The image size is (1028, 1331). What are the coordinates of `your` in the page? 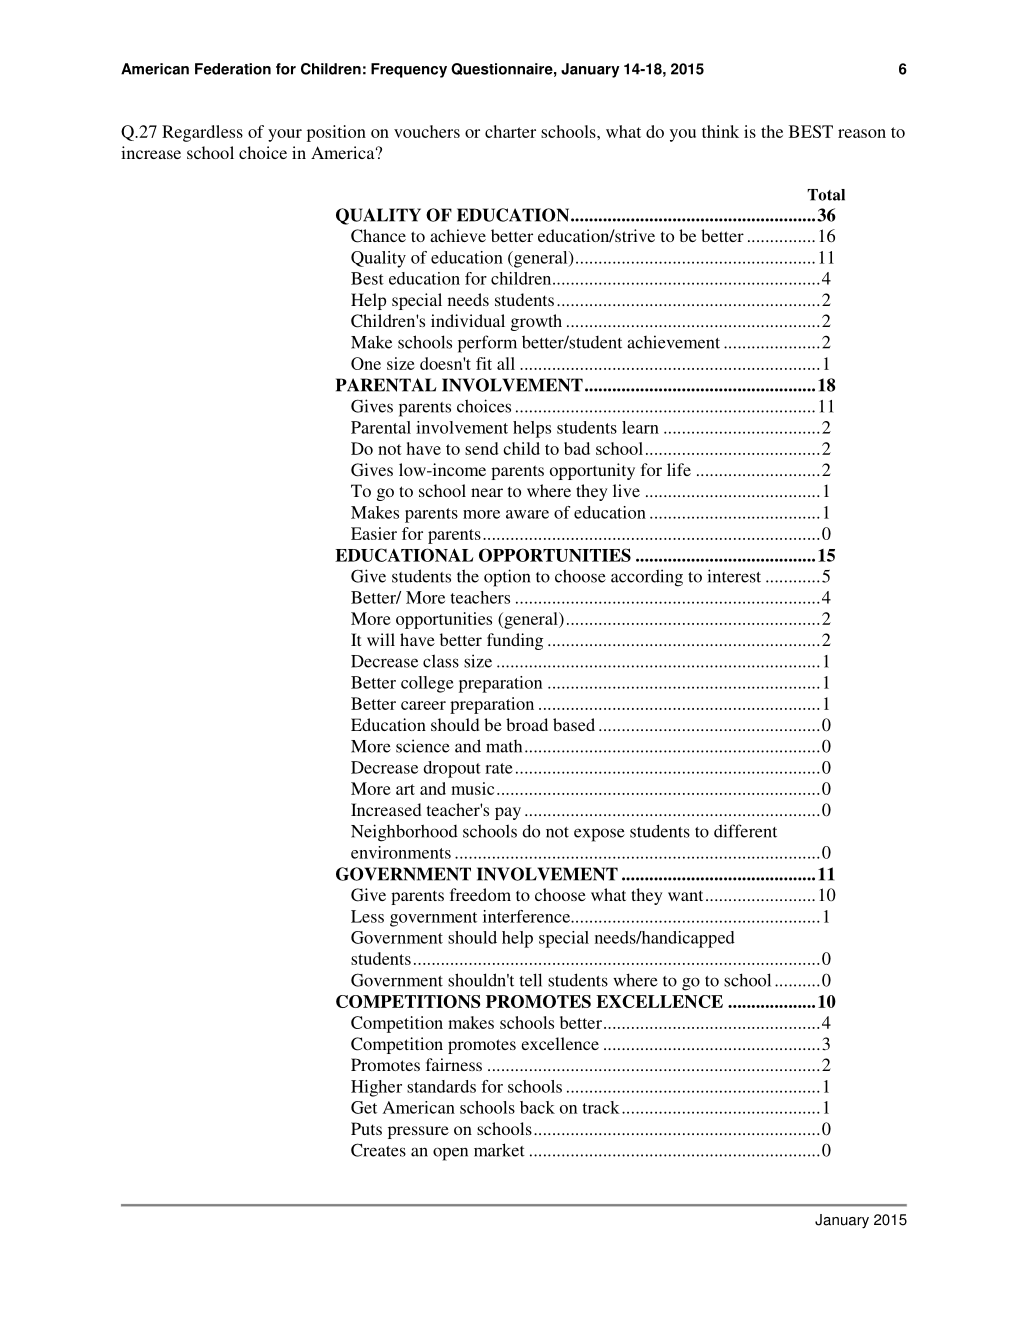 It's located at (285, 135).
